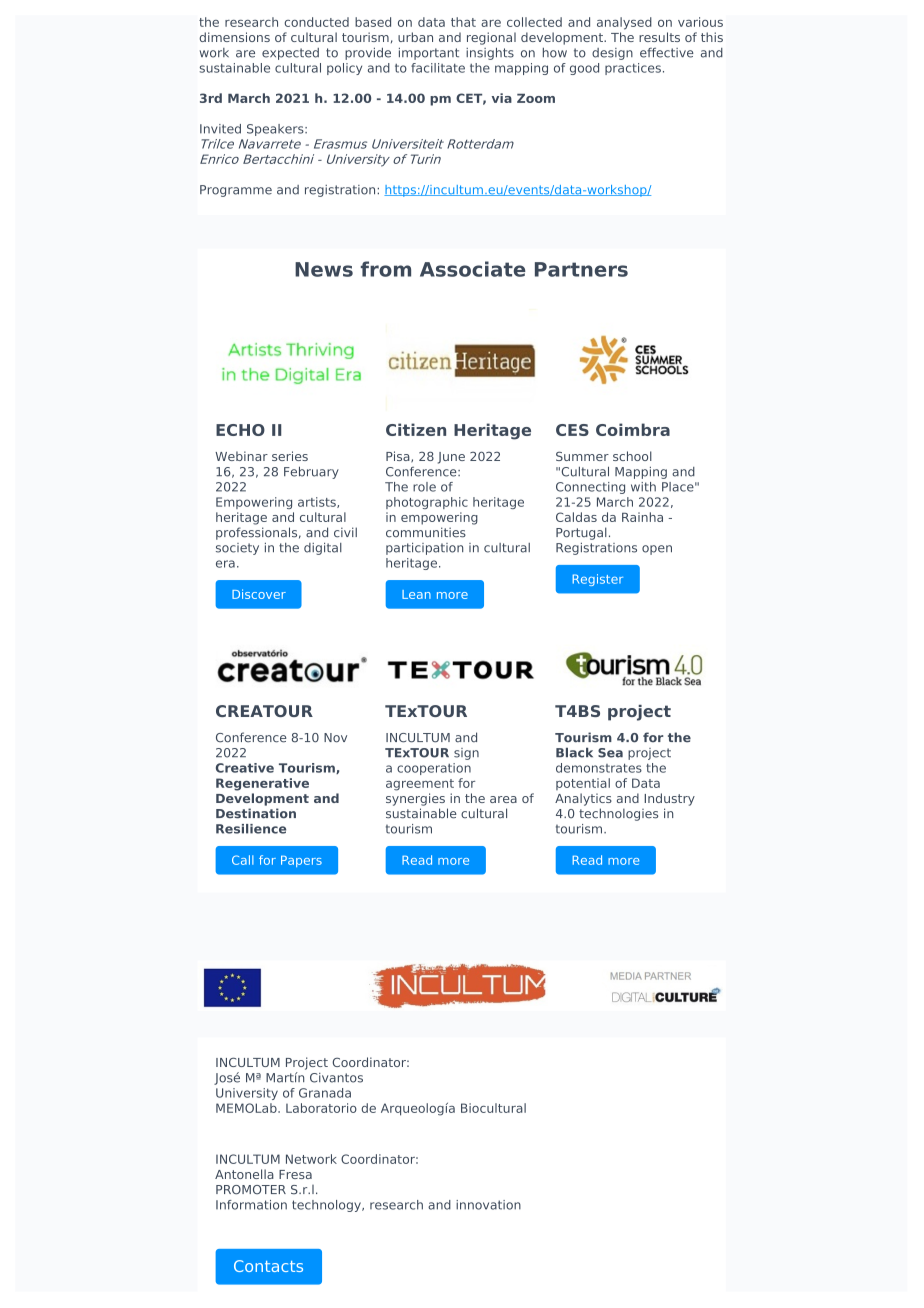  What do you see at coordinates (268, 1266) in the screenshot?
I see `Contacts` at bounding box center [268, 1266].
